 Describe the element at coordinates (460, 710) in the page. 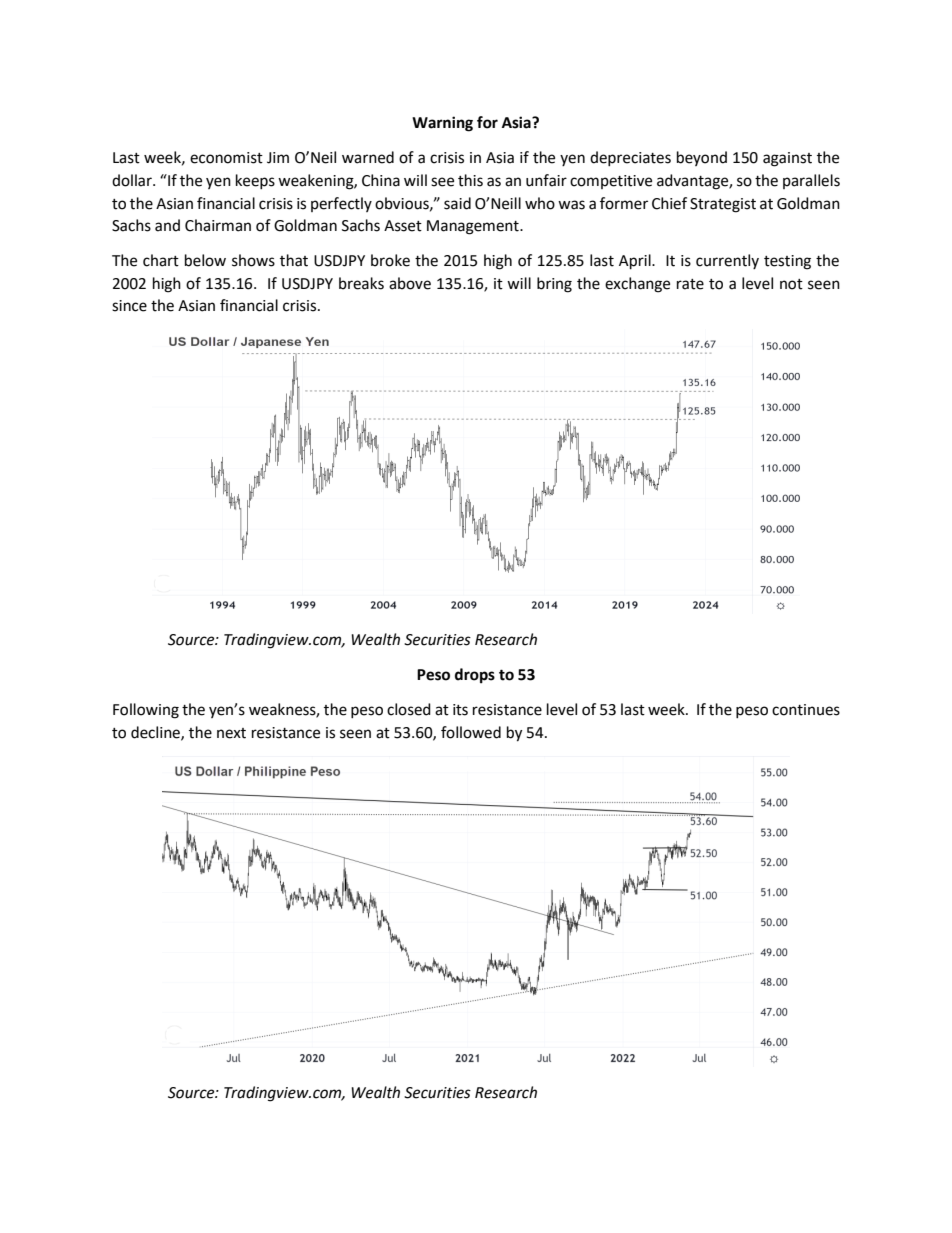

I see `its` at that location.
